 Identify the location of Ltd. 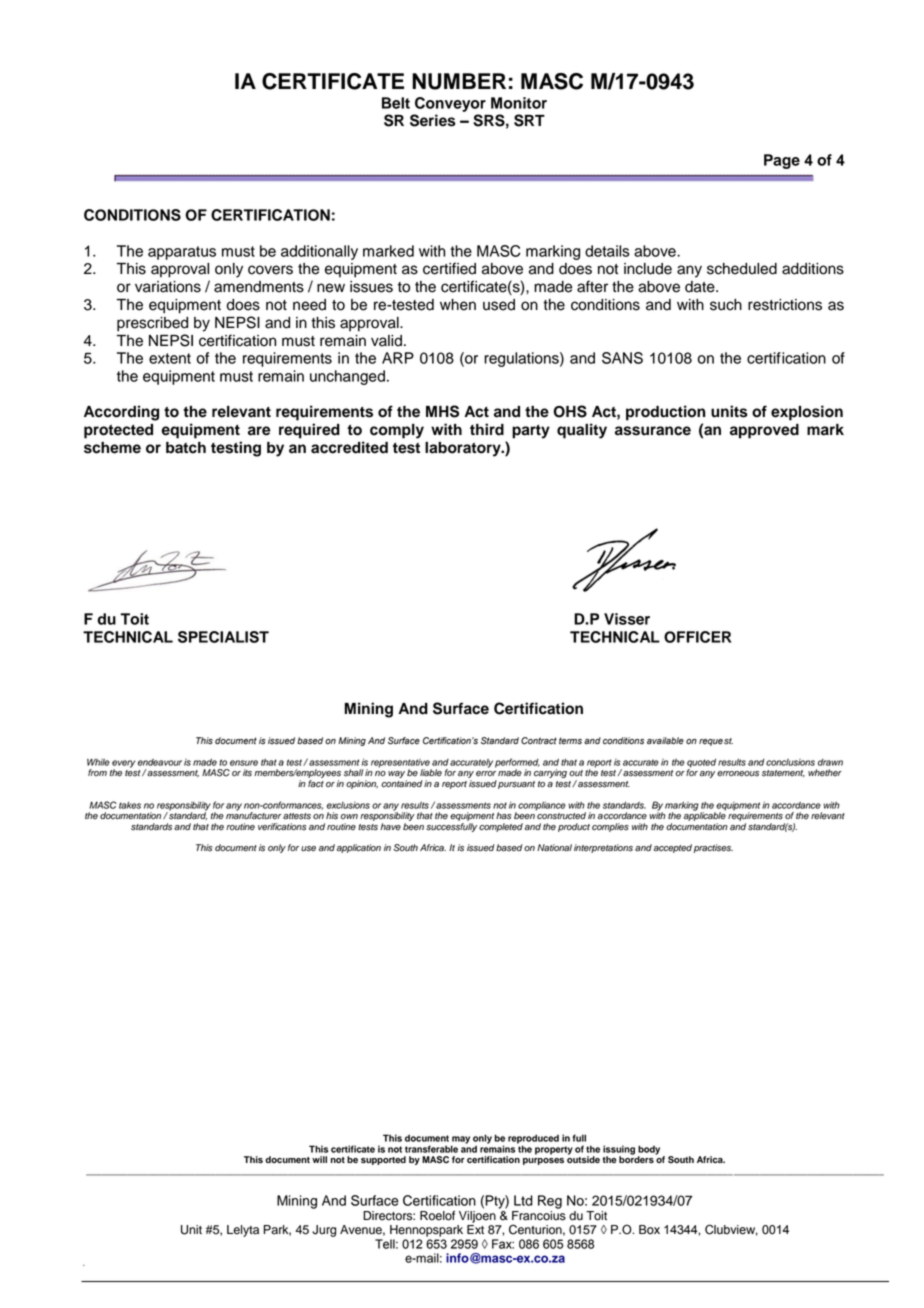
(523, 1200).
